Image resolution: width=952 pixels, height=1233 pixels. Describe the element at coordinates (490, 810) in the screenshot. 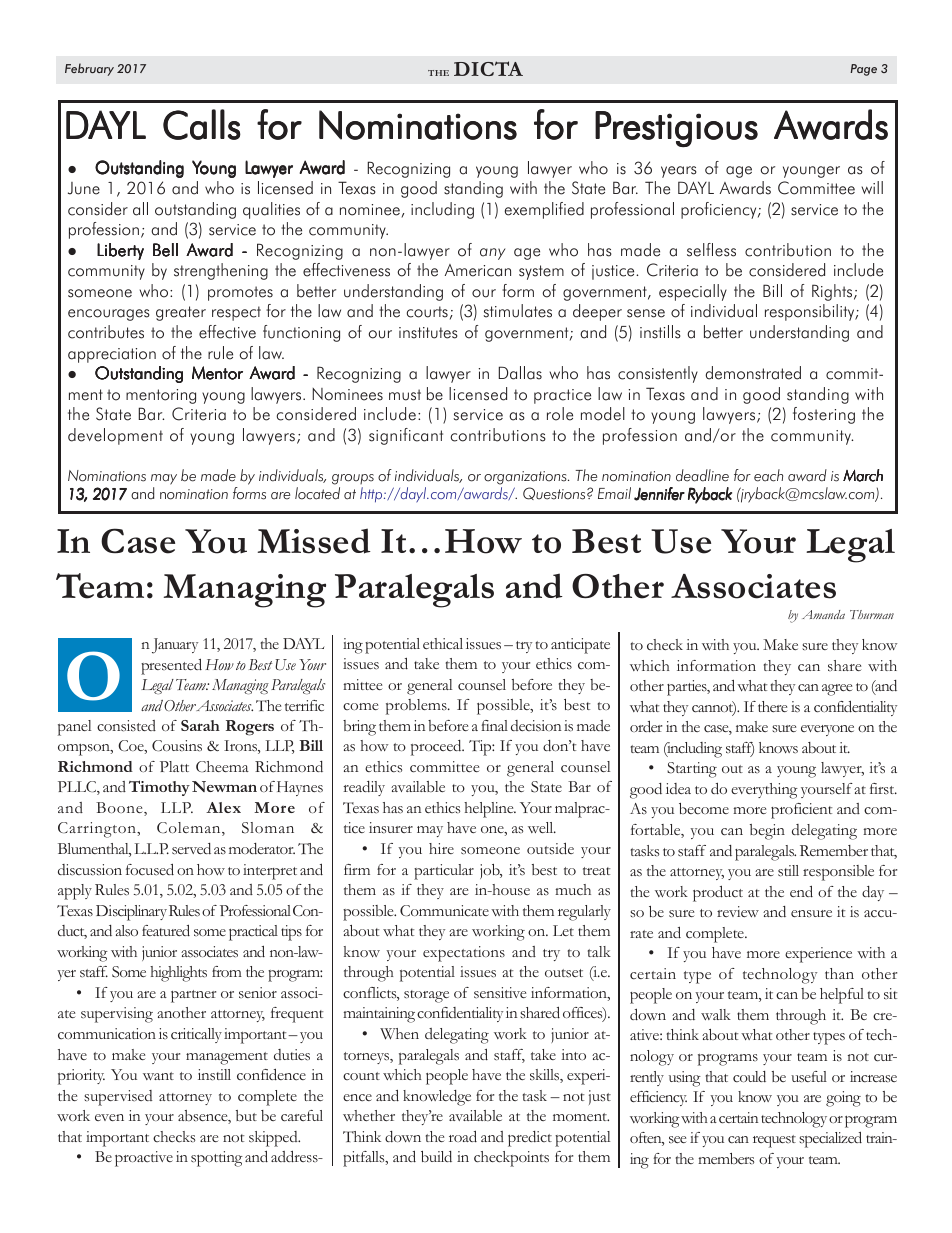

I see `helpline` at that location.
